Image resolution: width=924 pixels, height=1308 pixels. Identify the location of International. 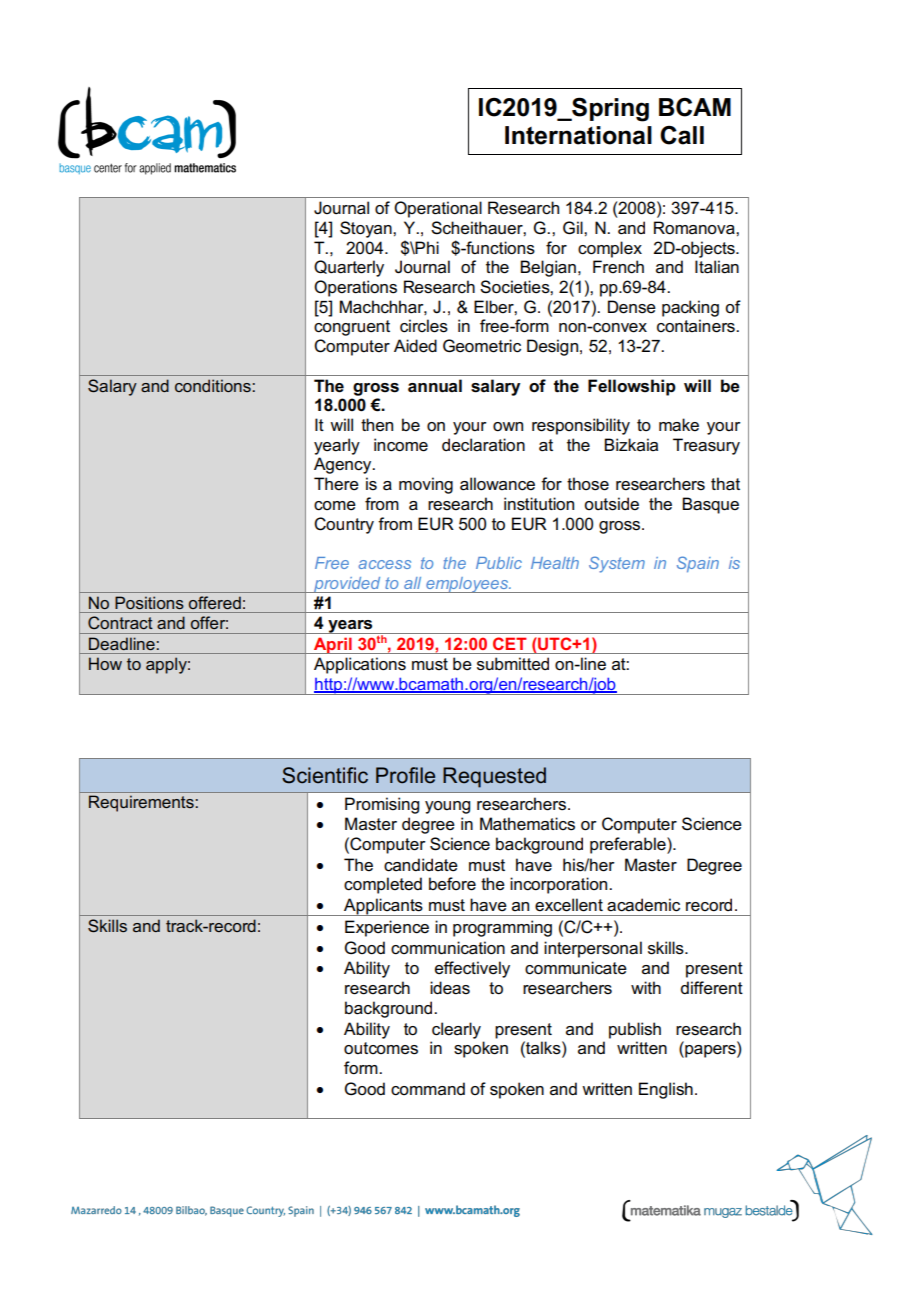
(578, 135).
